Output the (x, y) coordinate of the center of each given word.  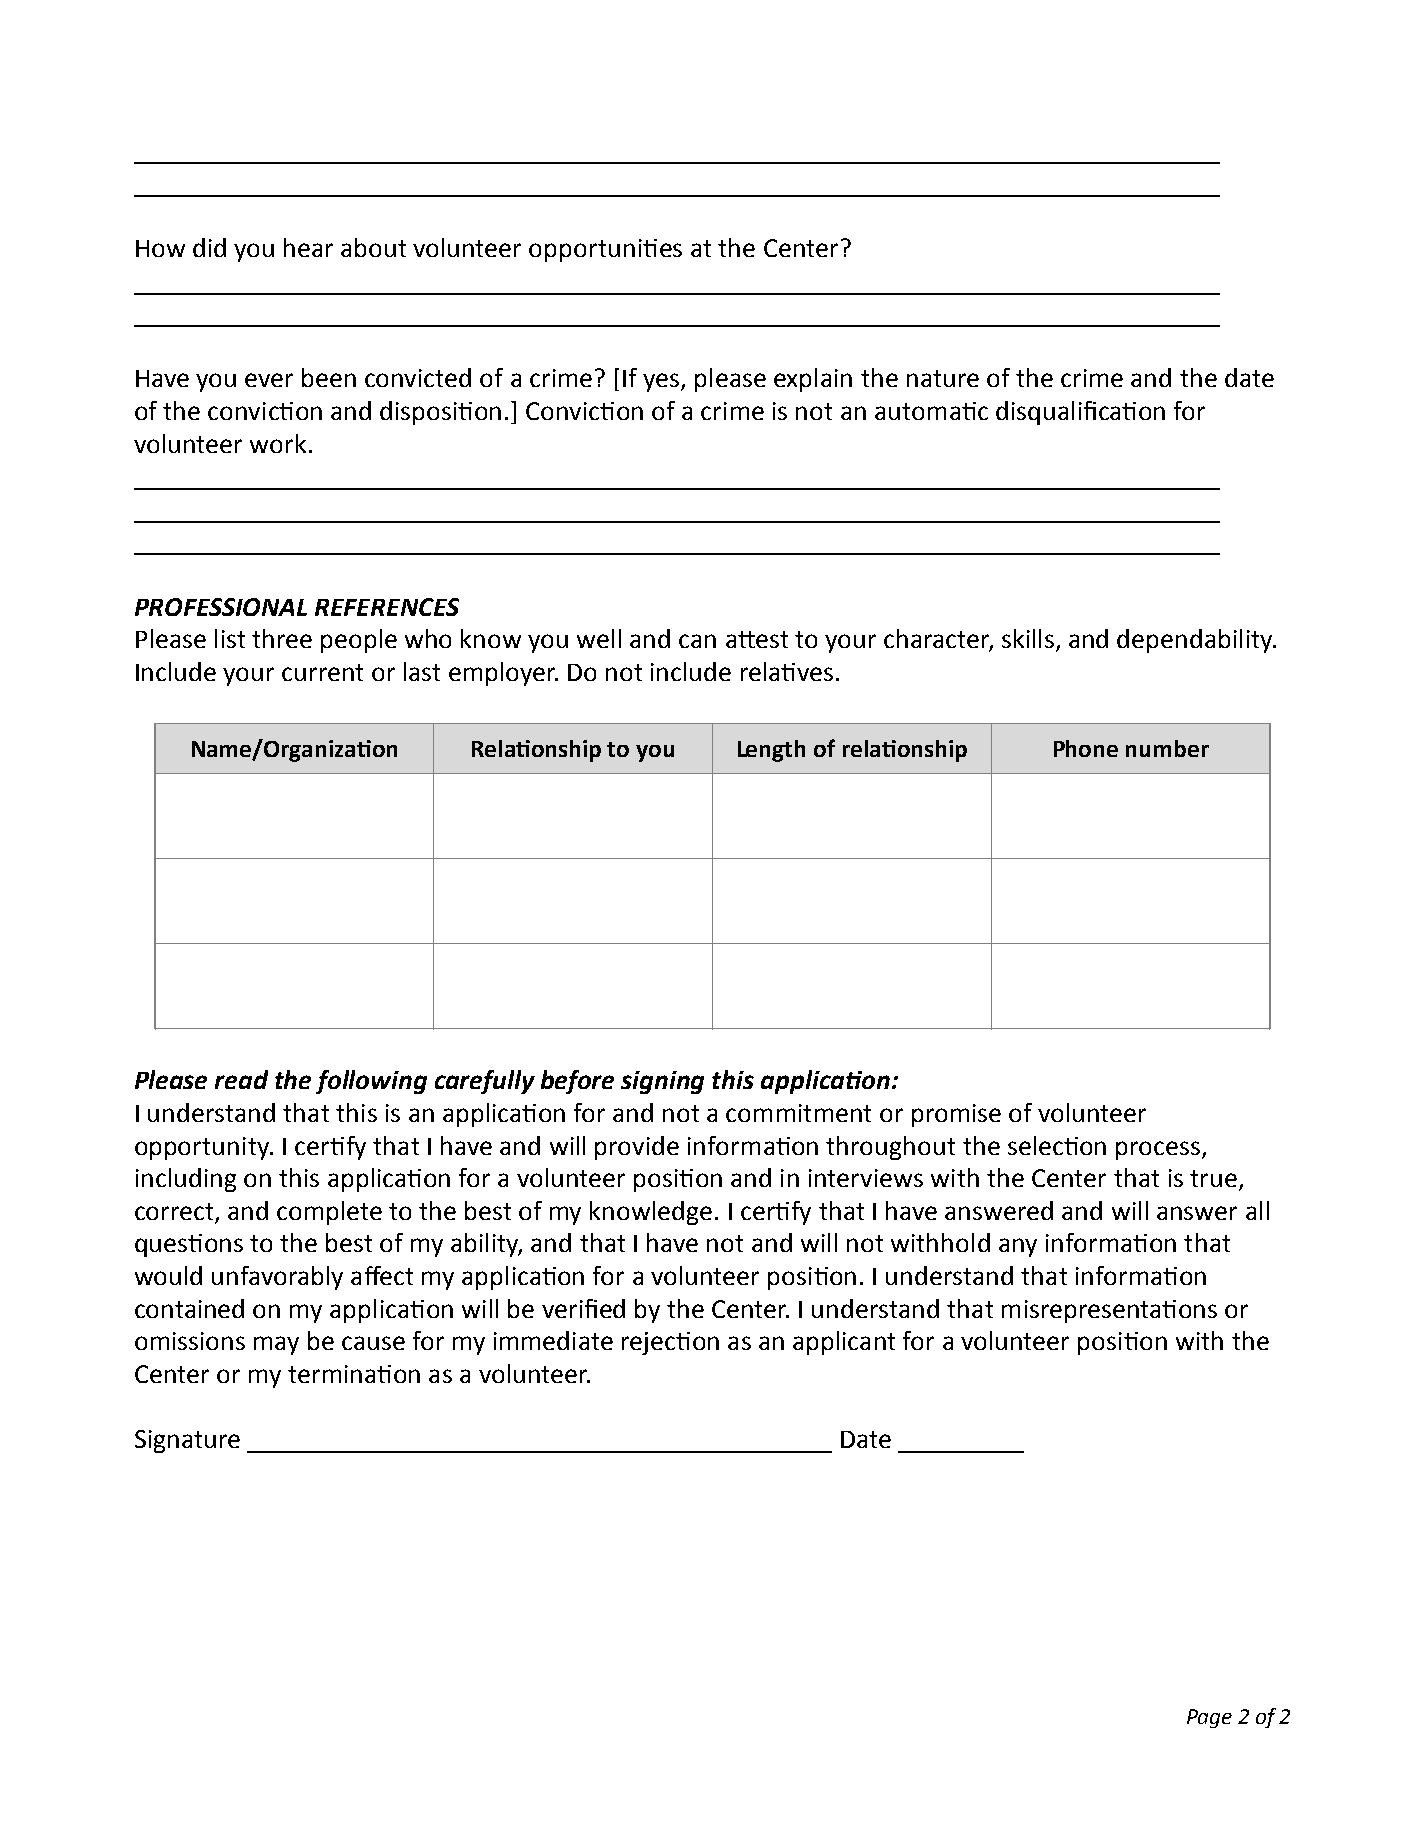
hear (308, 247)
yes (662, 382)
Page (1209, 1718)
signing (662, 1082)
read (241, 1079)
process (1159, 1150)
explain (813, 380)
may (276, 1345)
